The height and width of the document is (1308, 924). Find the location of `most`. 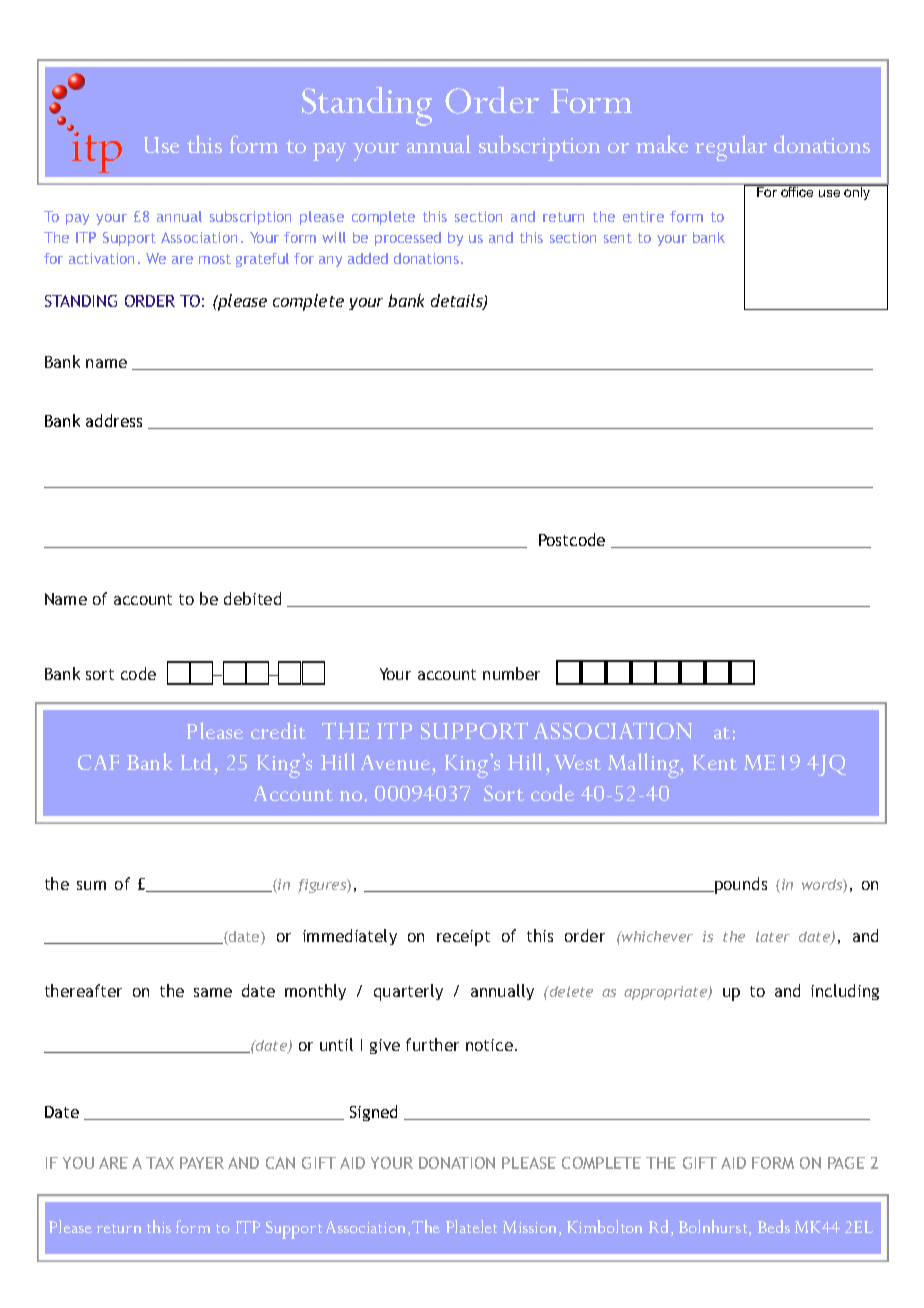

most is located at coordinates (215, 259).
